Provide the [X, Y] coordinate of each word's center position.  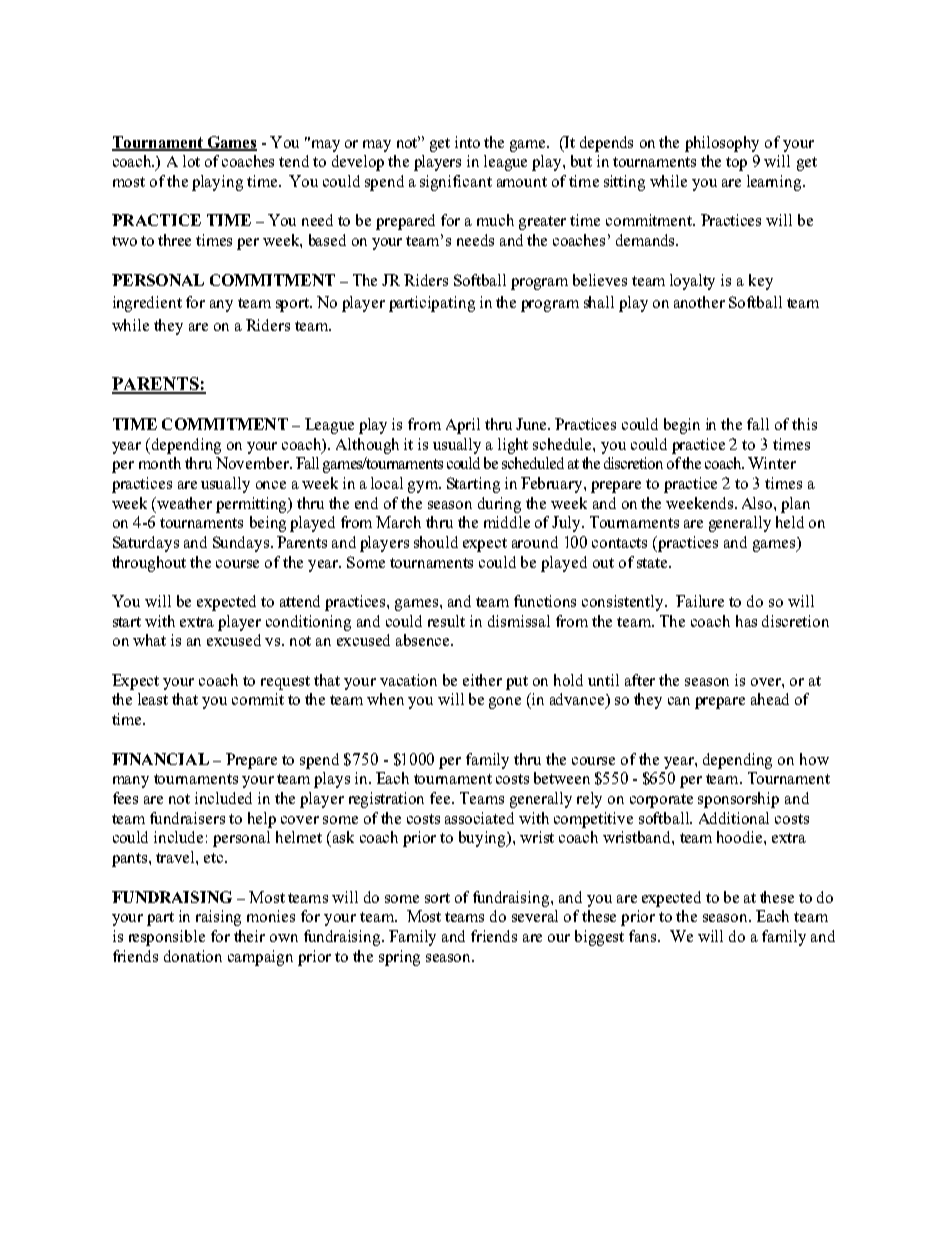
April [463, 426]
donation [193, 956]
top [736, 164]
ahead [770, 699]
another [699, 302]
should [436, 542]
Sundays [241, 544]
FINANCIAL [160, 759]
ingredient [147, 304]
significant [456, 183]
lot [191, 161]
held [790, 522]
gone [505, 703]
